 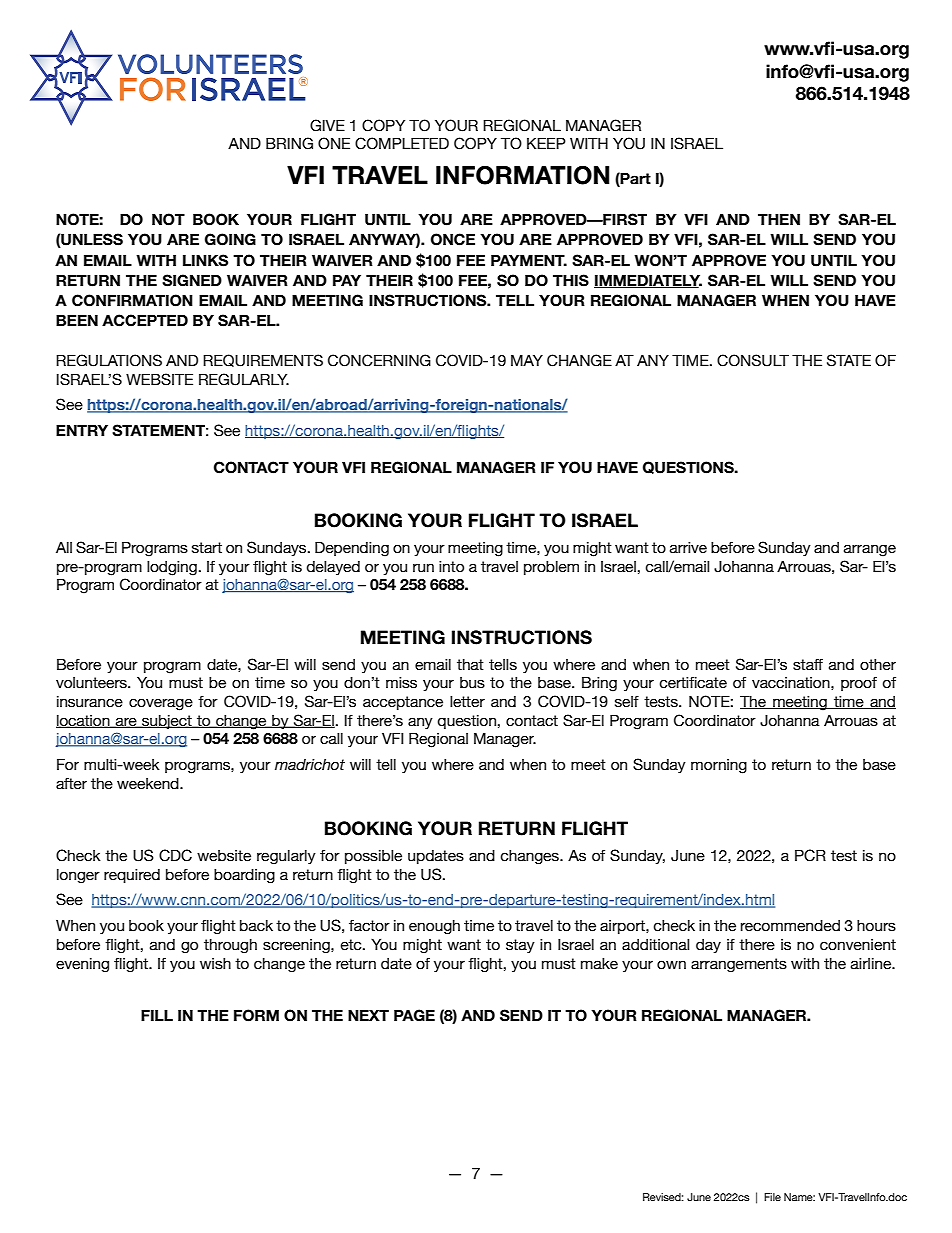 What do you see at coordinates (157, 1015) in the screenshot?
I see `FILL` at bounding box center [157, 1015].
